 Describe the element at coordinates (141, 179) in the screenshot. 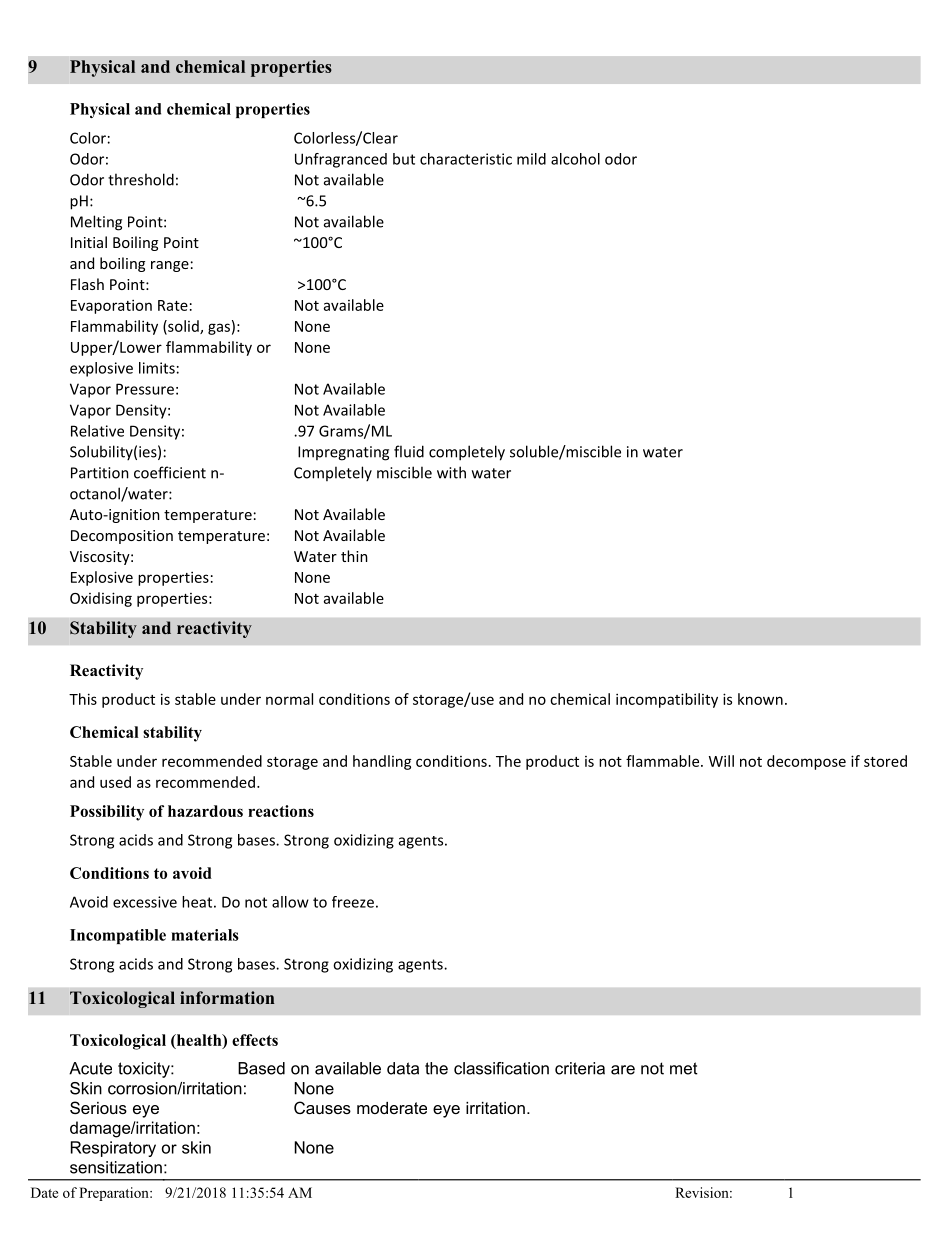

I see `threshold` at that location.
